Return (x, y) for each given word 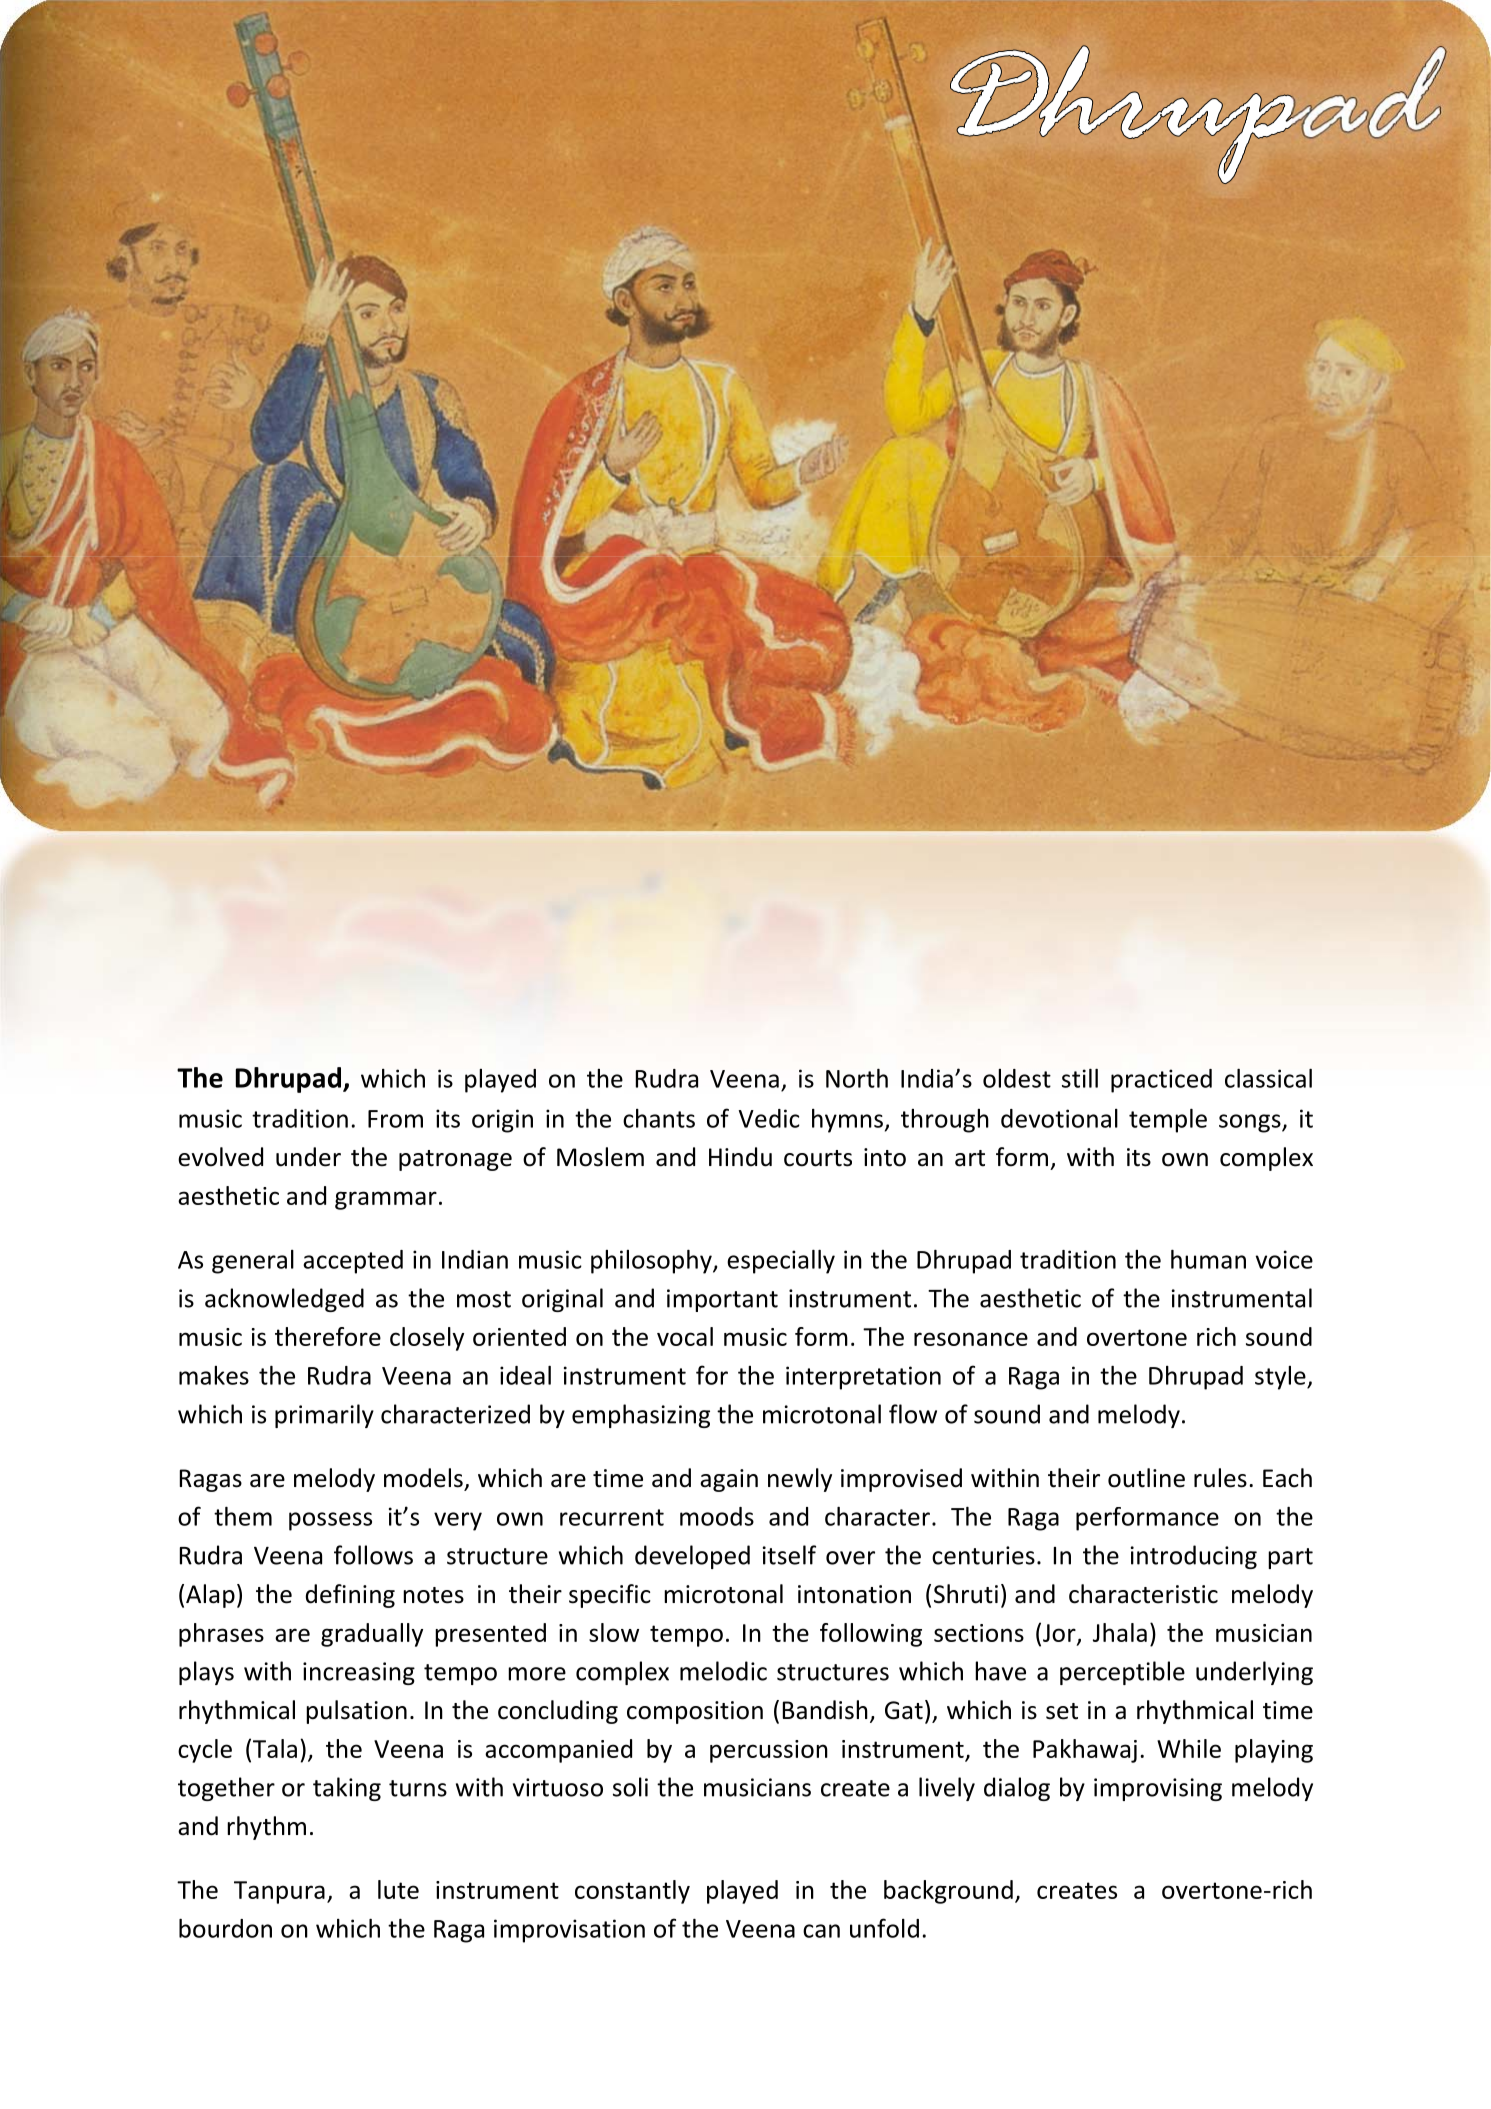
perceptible (1122, 1673)
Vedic (769, 1118)
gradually (372, 1635)
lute (398, 1889)
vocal (685, 1336)
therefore (328, 1336)
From (395, 1119)
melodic (723, 1671)
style (1281, 1378)
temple (1168, 1121)
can (821, 1931)
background (948, 1892)
